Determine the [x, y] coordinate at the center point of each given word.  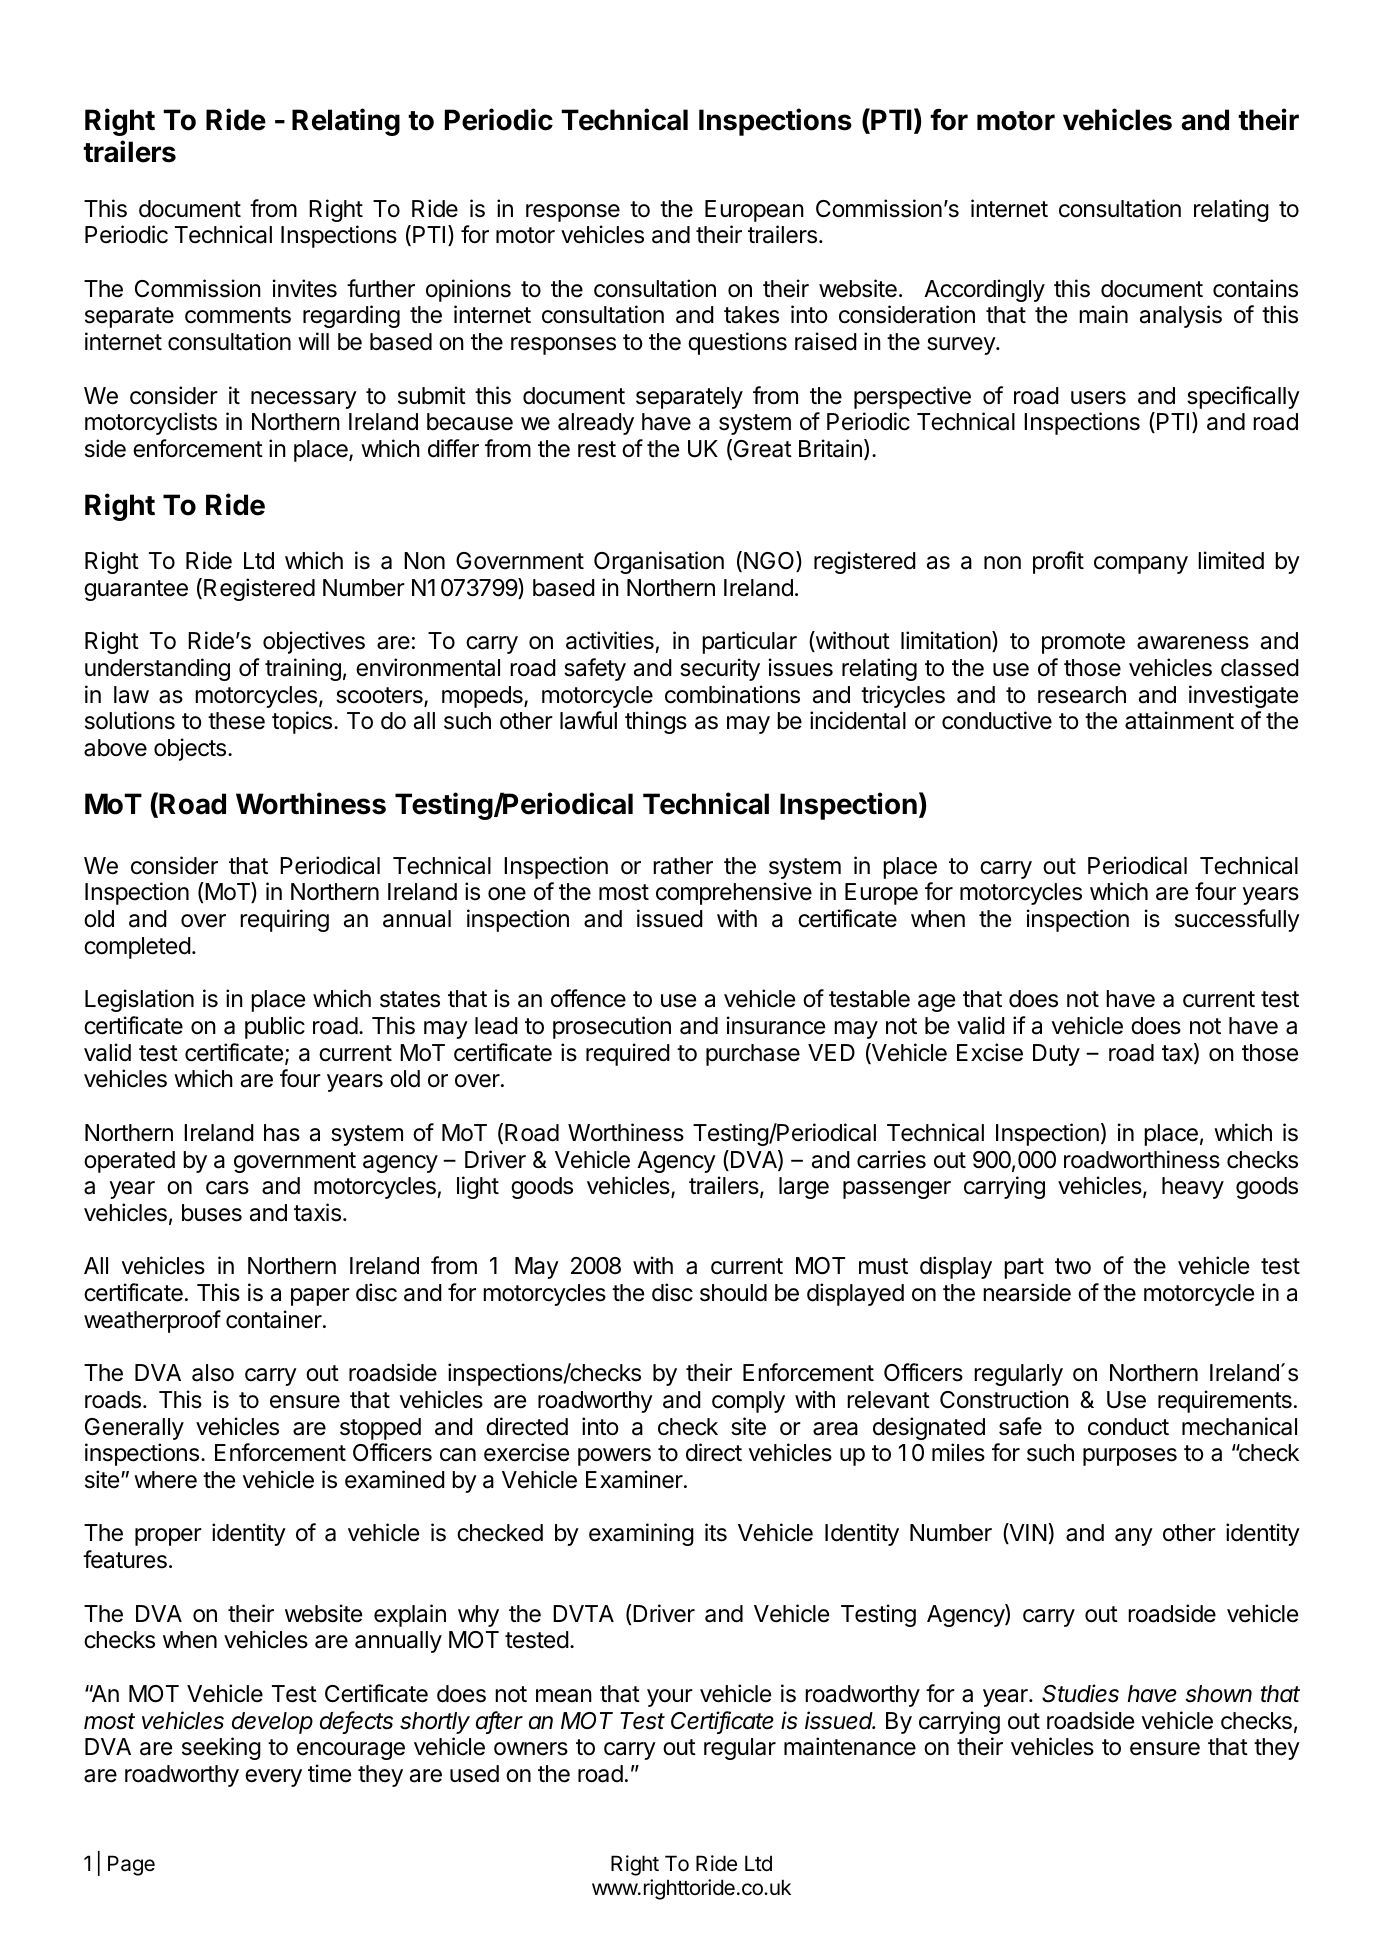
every [273, 1778]
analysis [1181, 316]
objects [190, 749]
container [275, 1319]
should [733, 1293]
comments [238, 315]
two [1073, 1266]
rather [683, 866]
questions [737, 343]
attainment [1179, 720]
